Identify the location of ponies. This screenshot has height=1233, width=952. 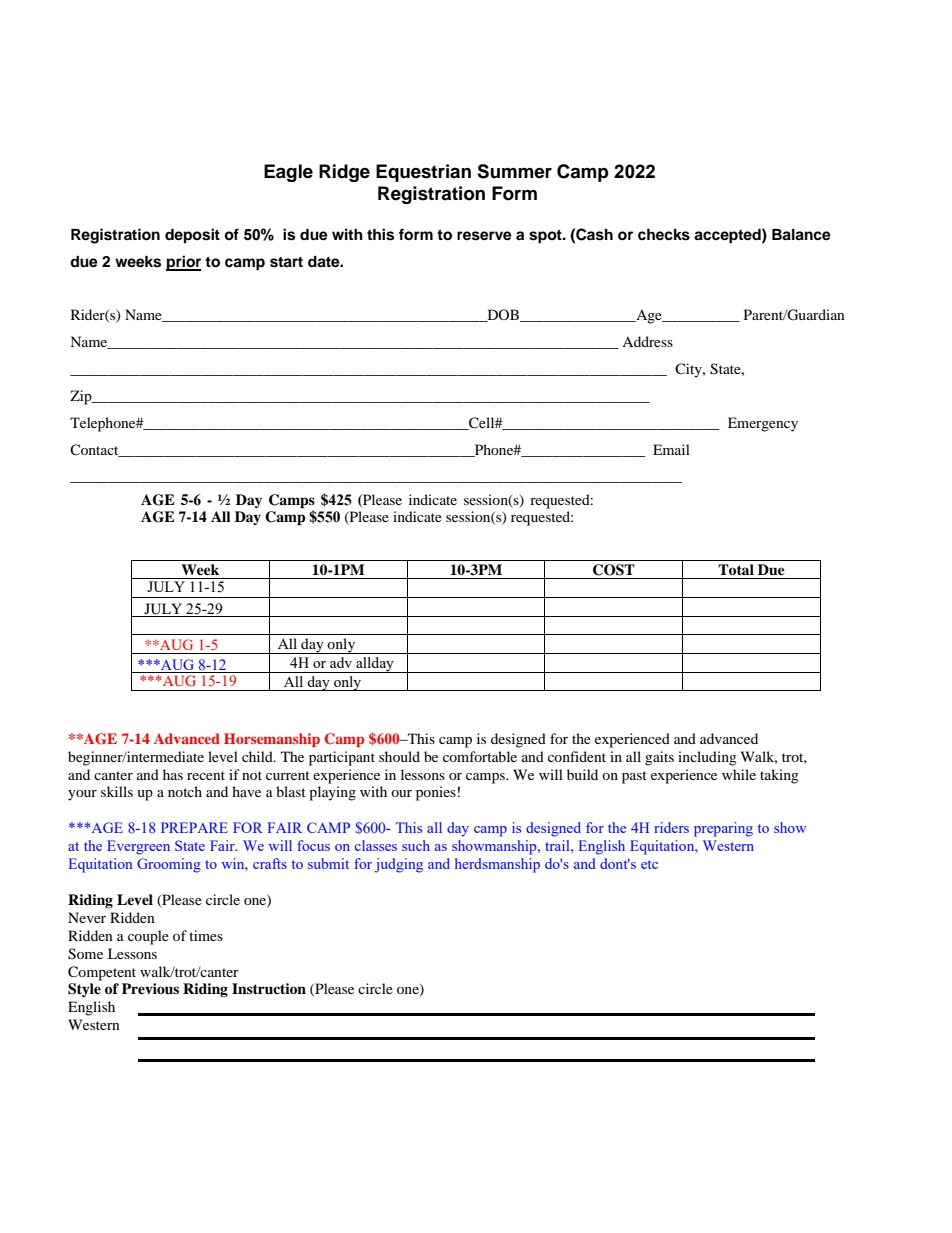
(436, 793).
